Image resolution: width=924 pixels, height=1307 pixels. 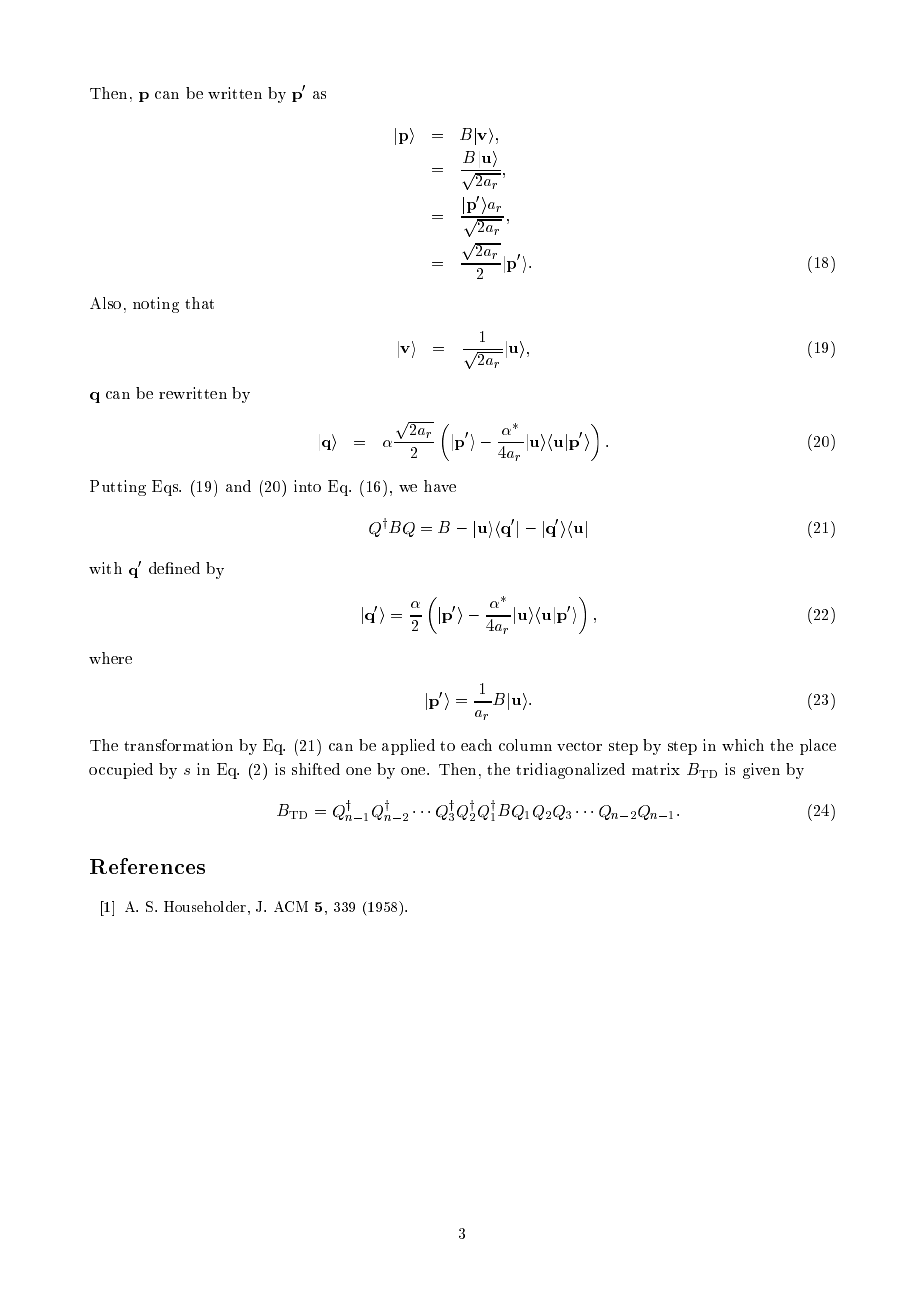 I want to click on ned, so click(x=186, y=568).
